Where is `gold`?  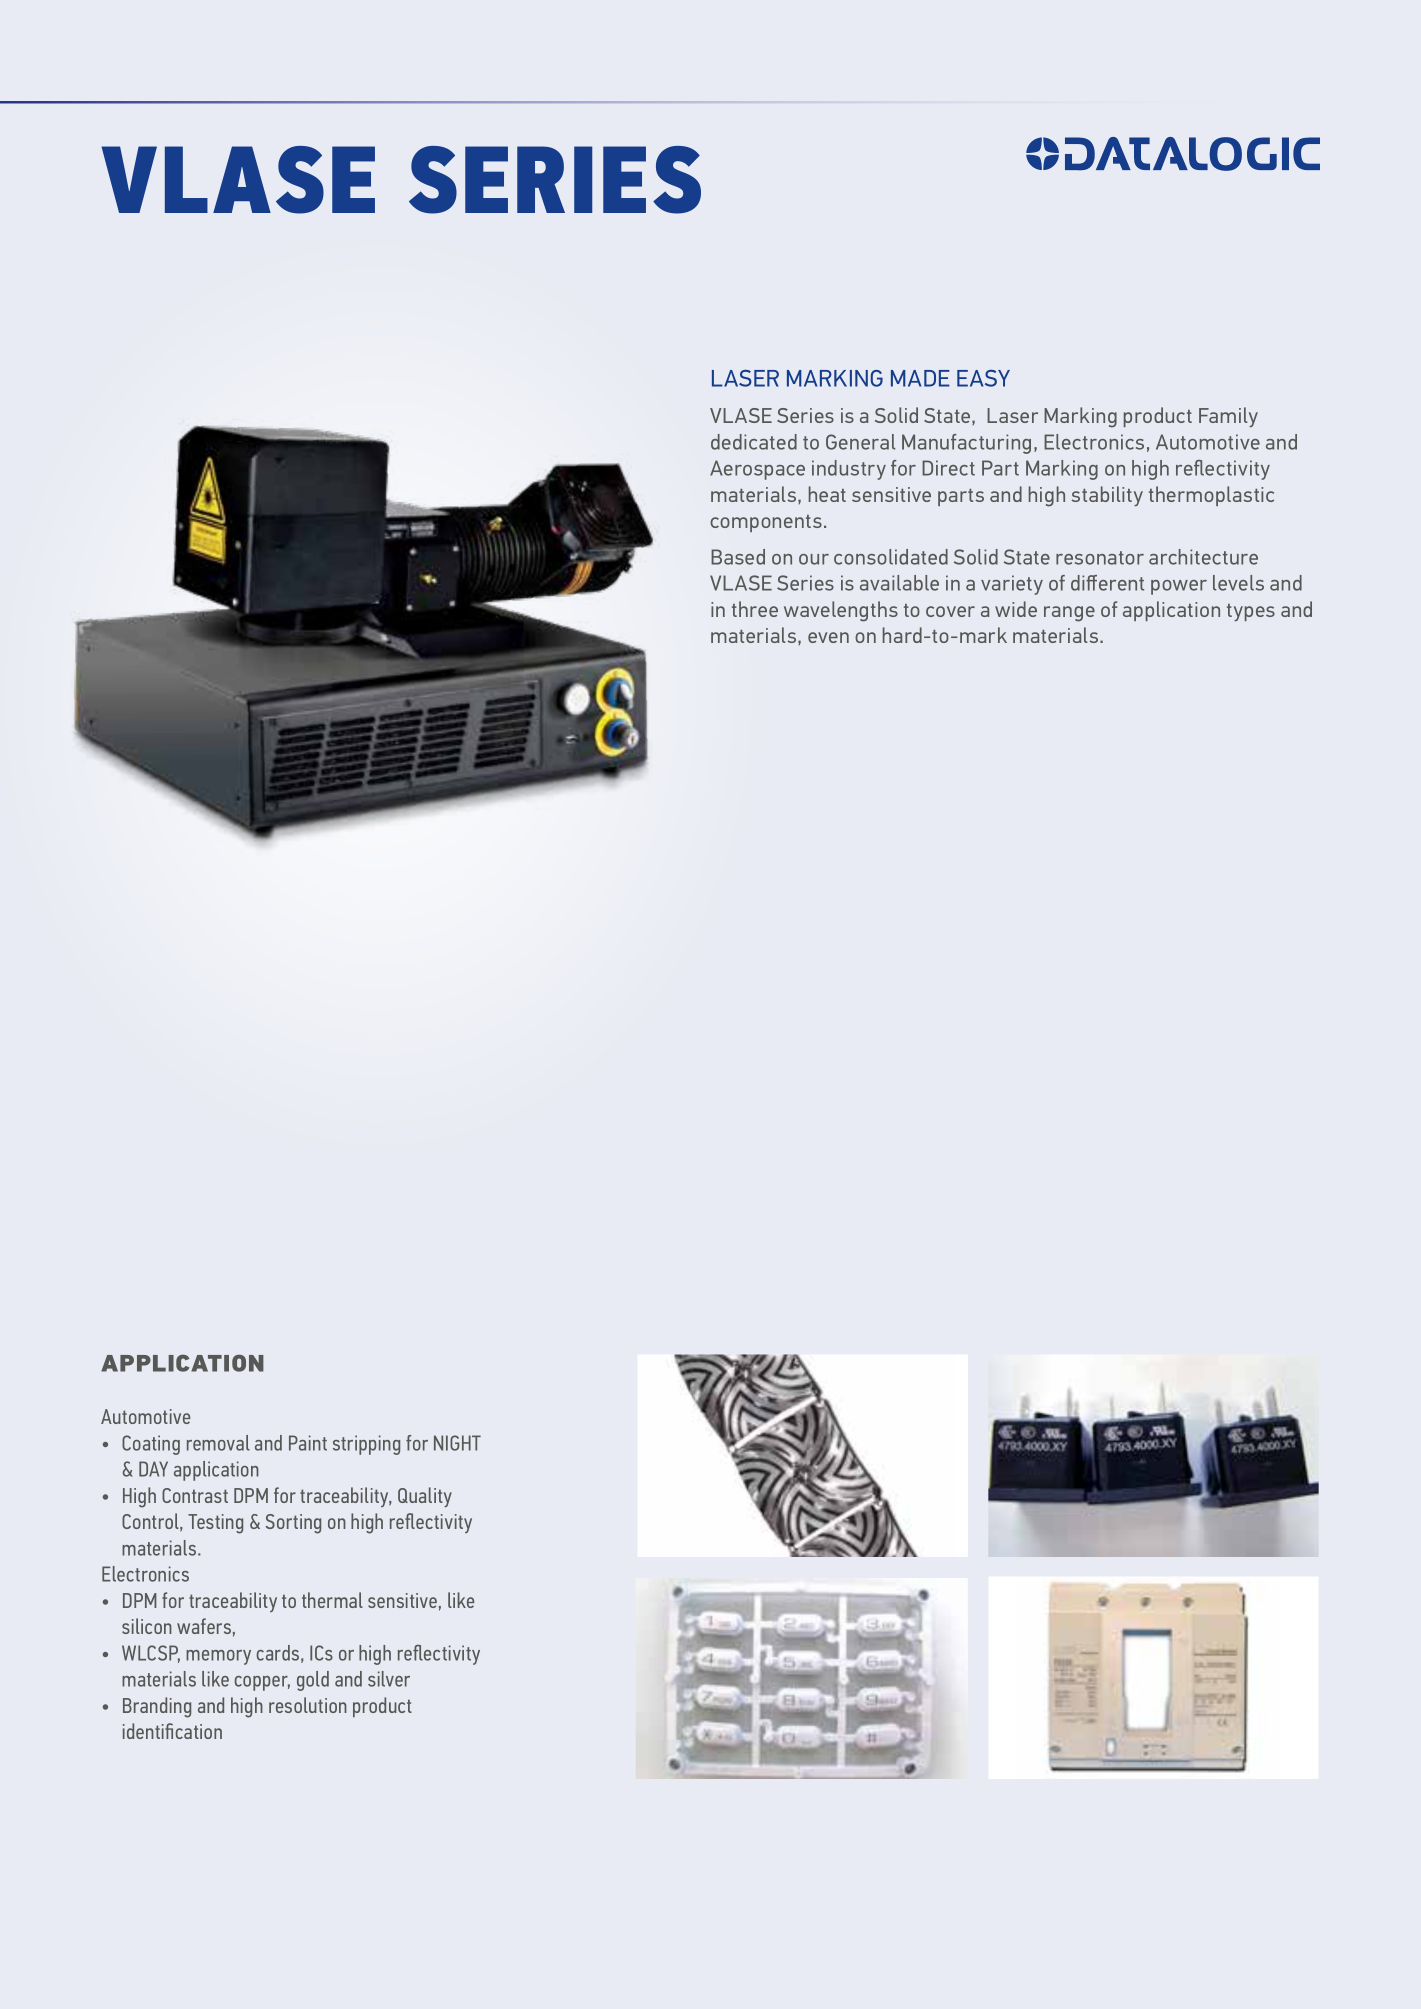 gold is located at coordinates (313, 1681).
